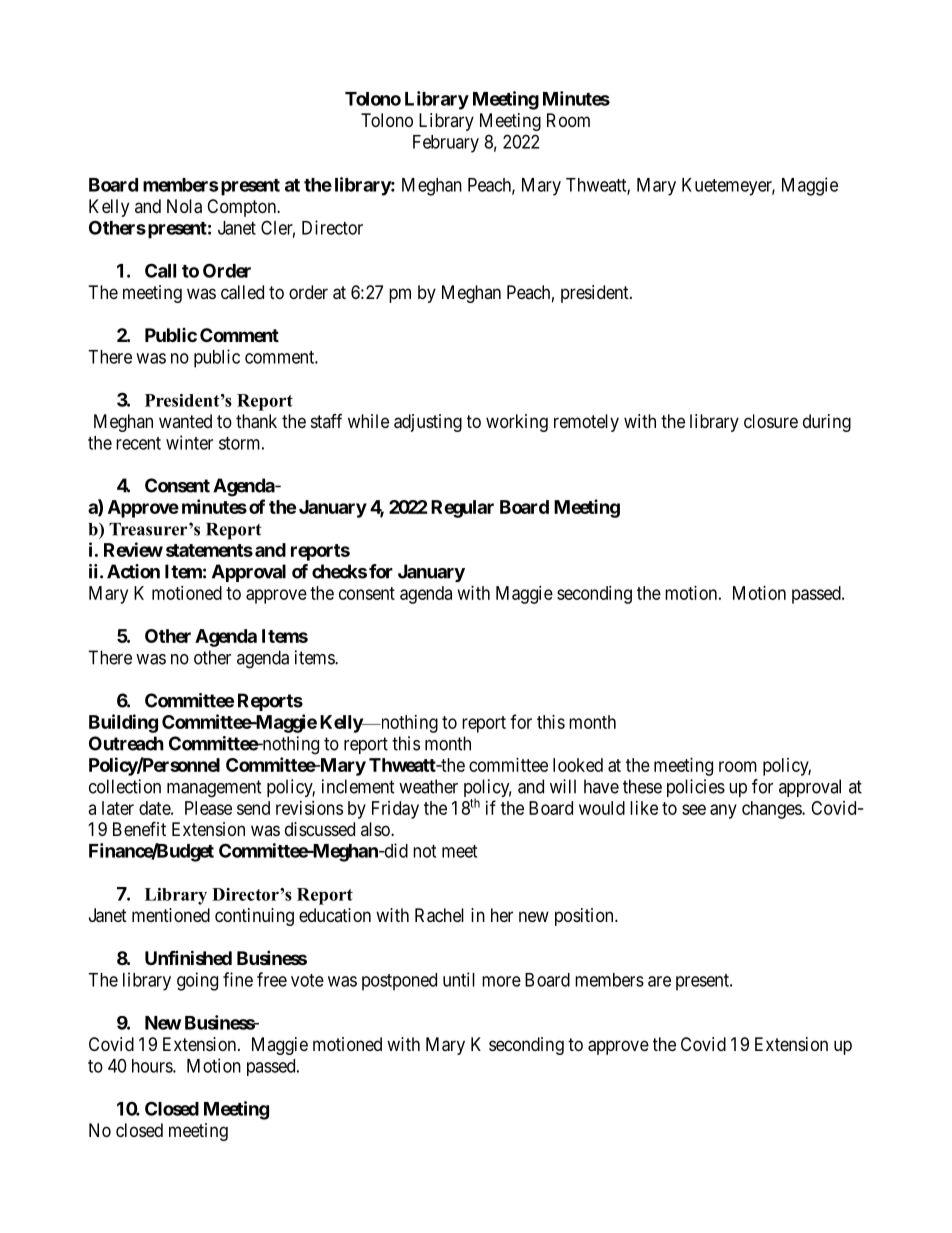  Describe the element at coordinates (185, 421) in the document. I see `wanted` at that location.
